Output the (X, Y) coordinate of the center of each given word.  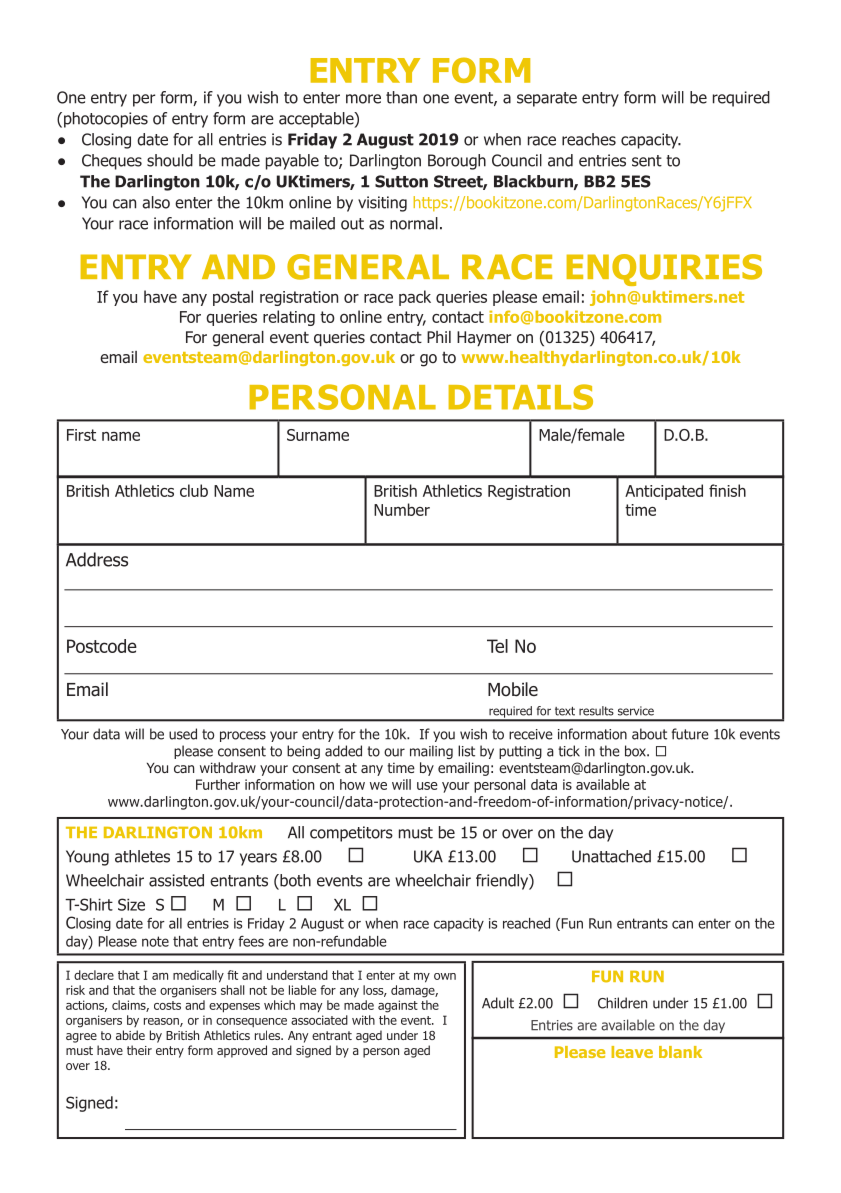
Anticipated (664, 492)
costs (167, 1005)
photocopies (106, 120)
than (401, 97)
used (183, 734)
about (649, 734)
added (343, 751)
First (81, 435)
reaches (589, 139)
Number (402, 509)
